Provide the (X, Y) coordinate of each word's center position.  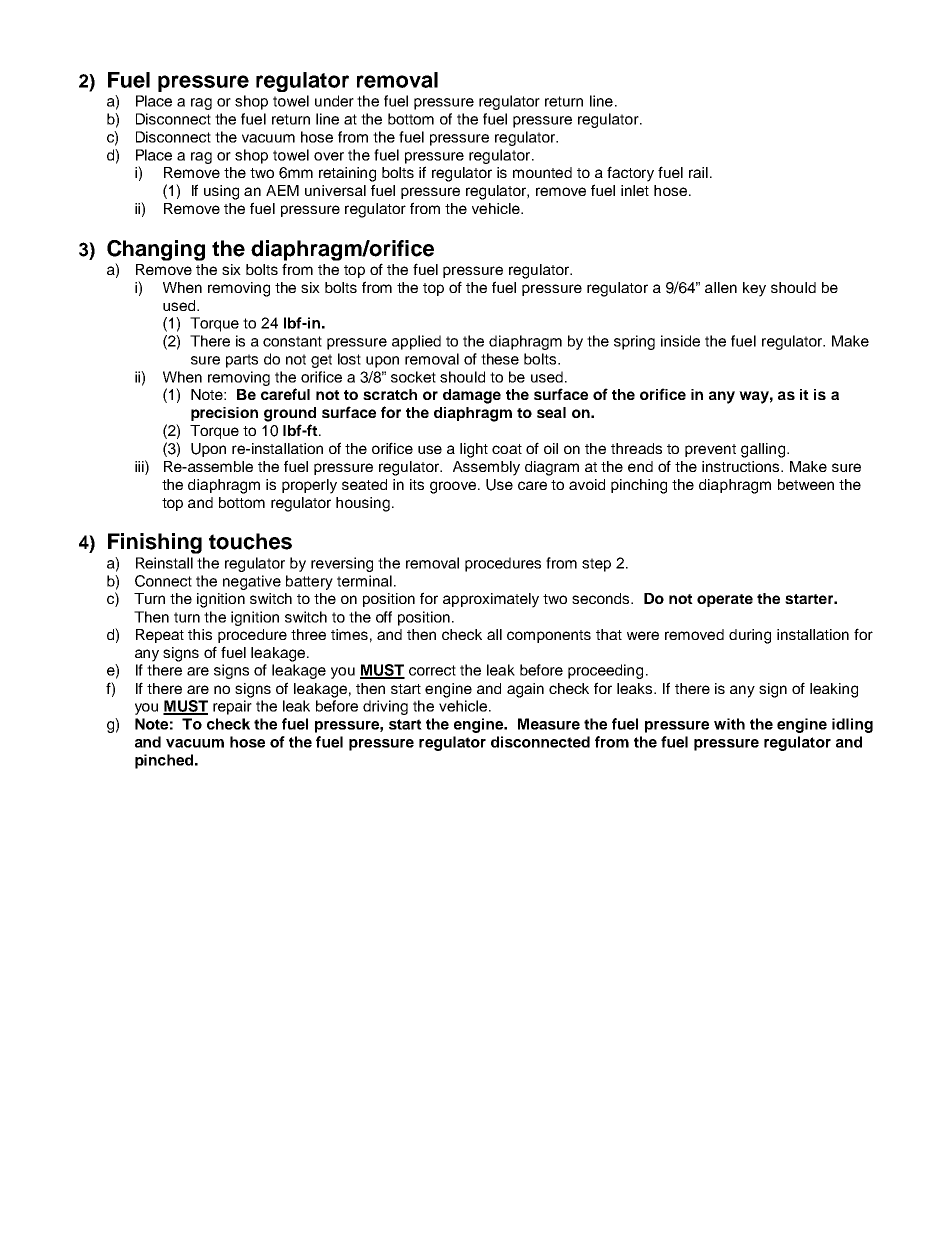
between (806, 484)
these (500, 359)
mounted (542, 172)
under (334, 101)
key (754, 289)
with (729, 724)
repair (232, 707)
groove (454, 487)
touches (250, 541)
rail (698, 172)
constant (292, 341)
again (525, 690)
